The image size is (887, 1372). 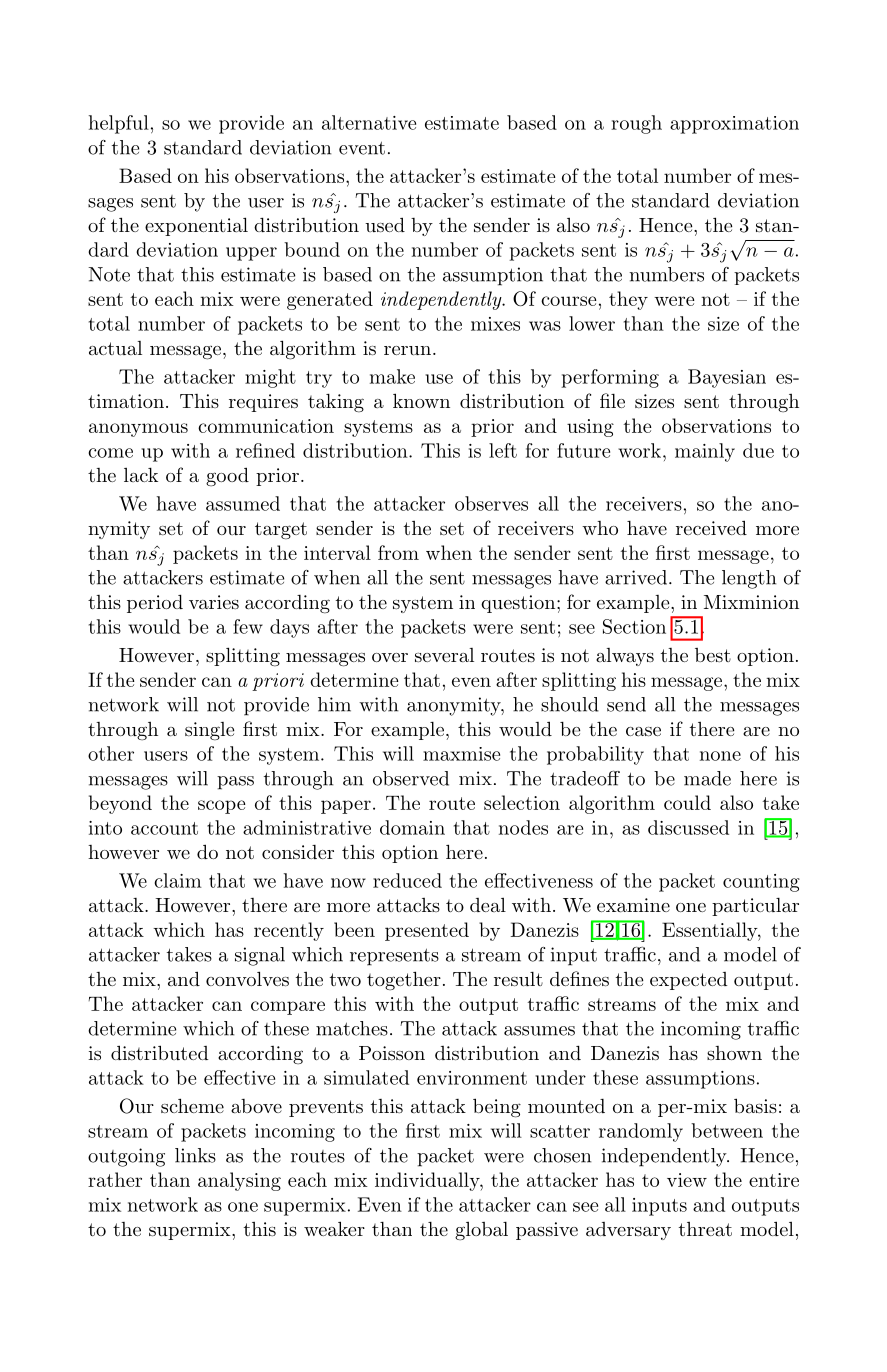 What do you see at coordinates (195, 1155) in the page?
I see `links` at bounding box center [195, 1155].
